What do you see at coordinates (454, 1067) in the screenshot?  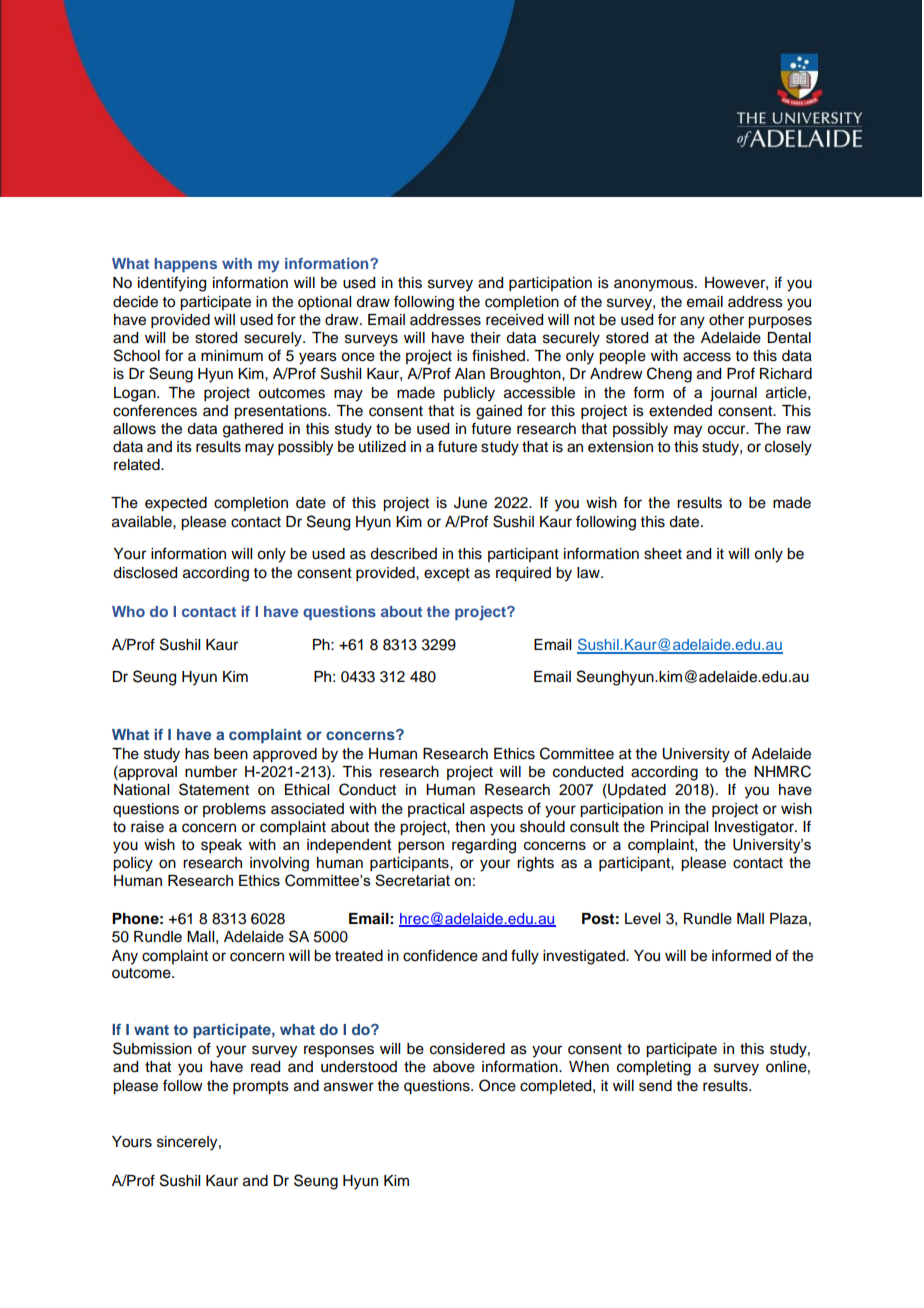 I see `above` at bounding box center [454, 1067].
